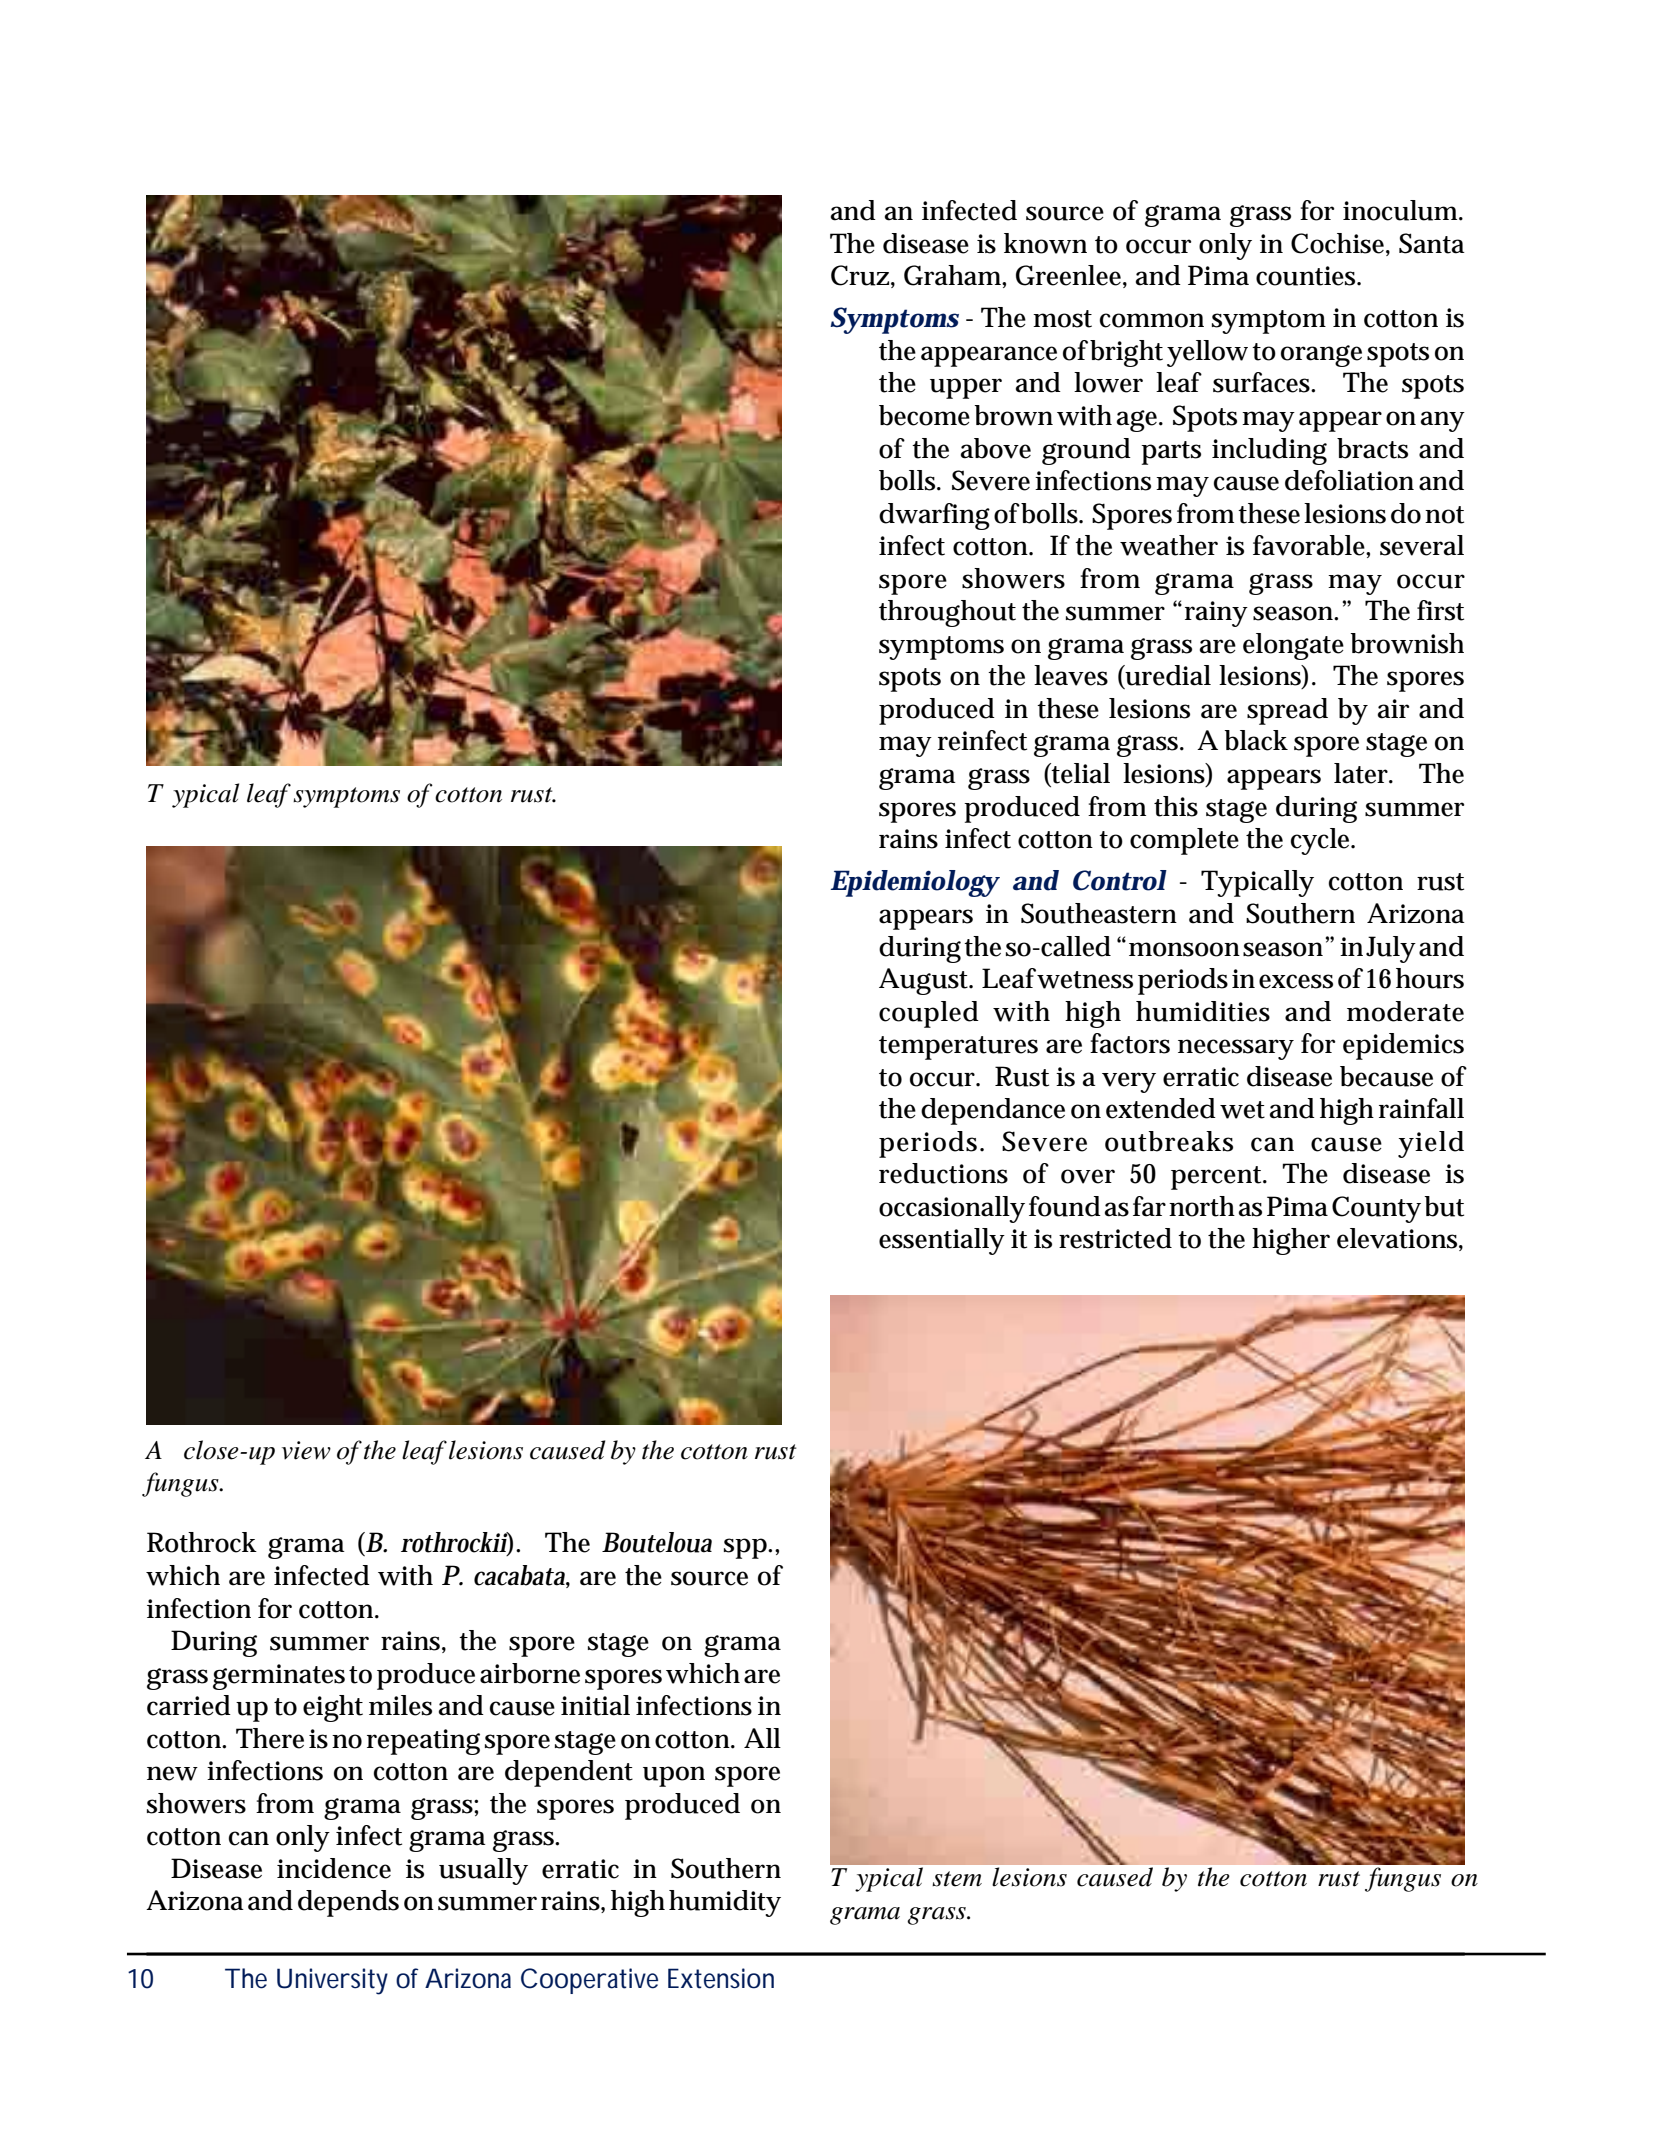  What do you see at coordinates (348, 1903) in the page?
I see `depends` at bounding box center [348, 1903].
